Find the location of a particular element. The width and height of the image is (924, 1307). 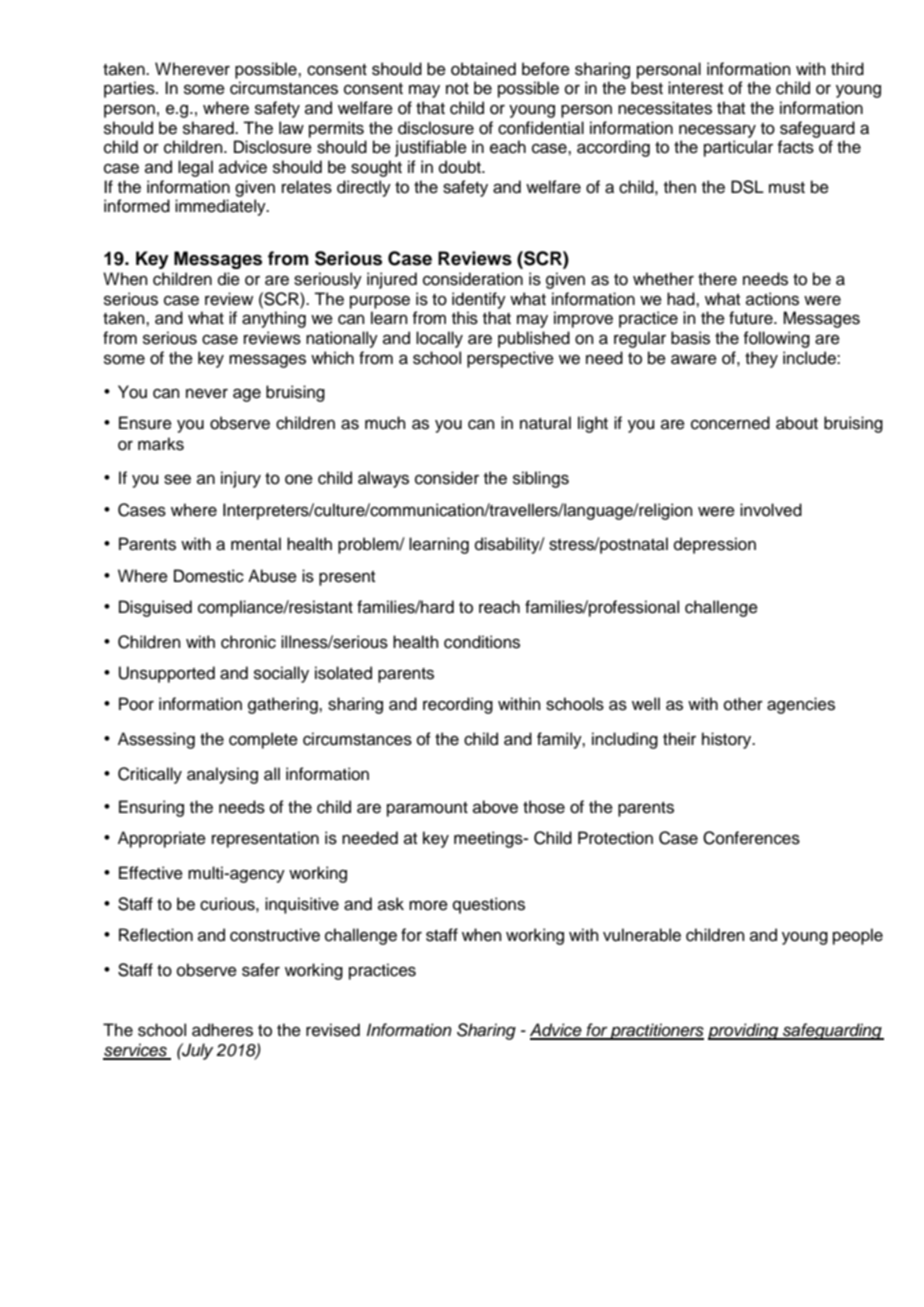

analysing is located at coordinates (222, 775).
